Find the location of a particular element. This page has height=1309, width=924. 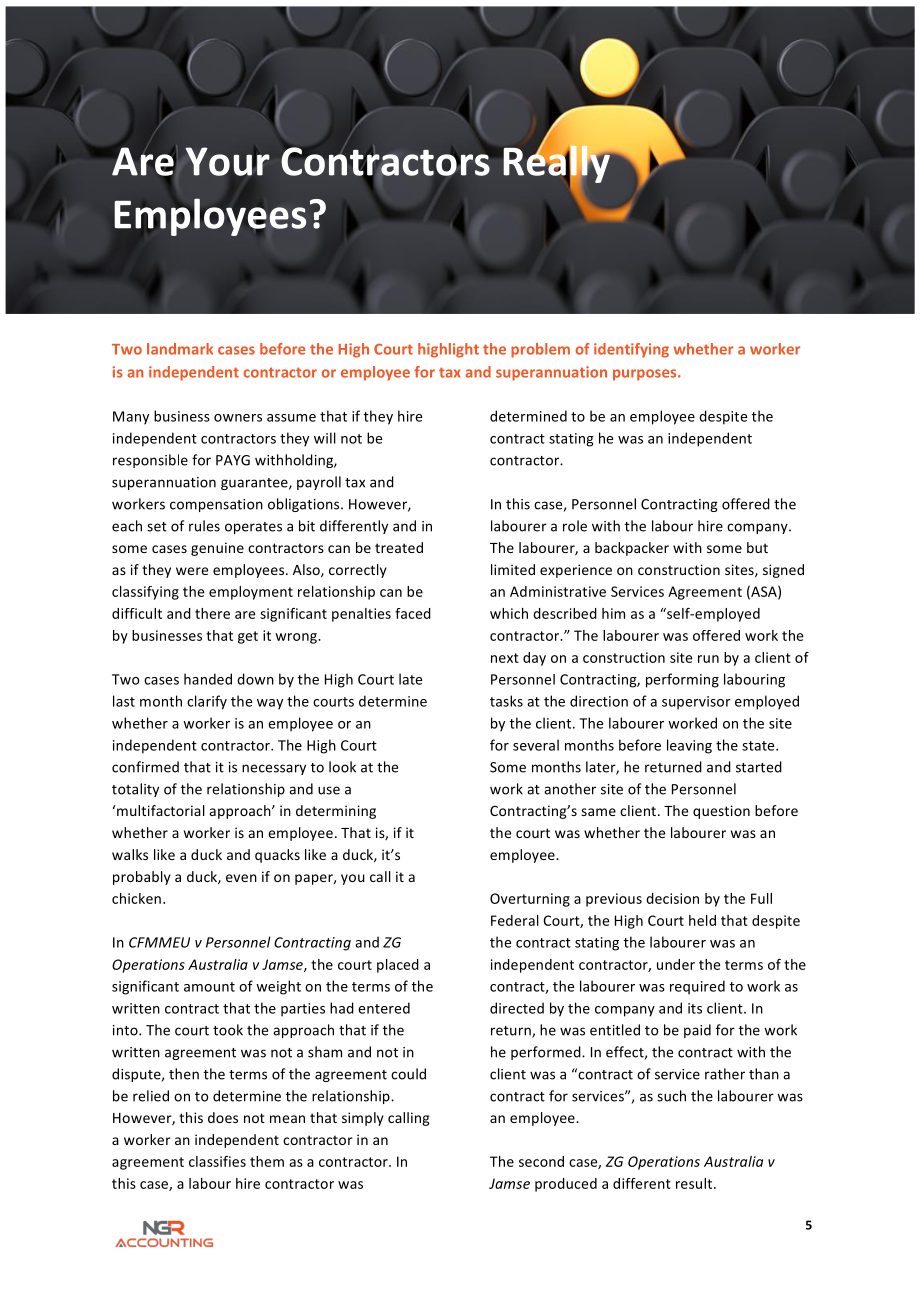

compensation is located at coordinates (216, 505).
